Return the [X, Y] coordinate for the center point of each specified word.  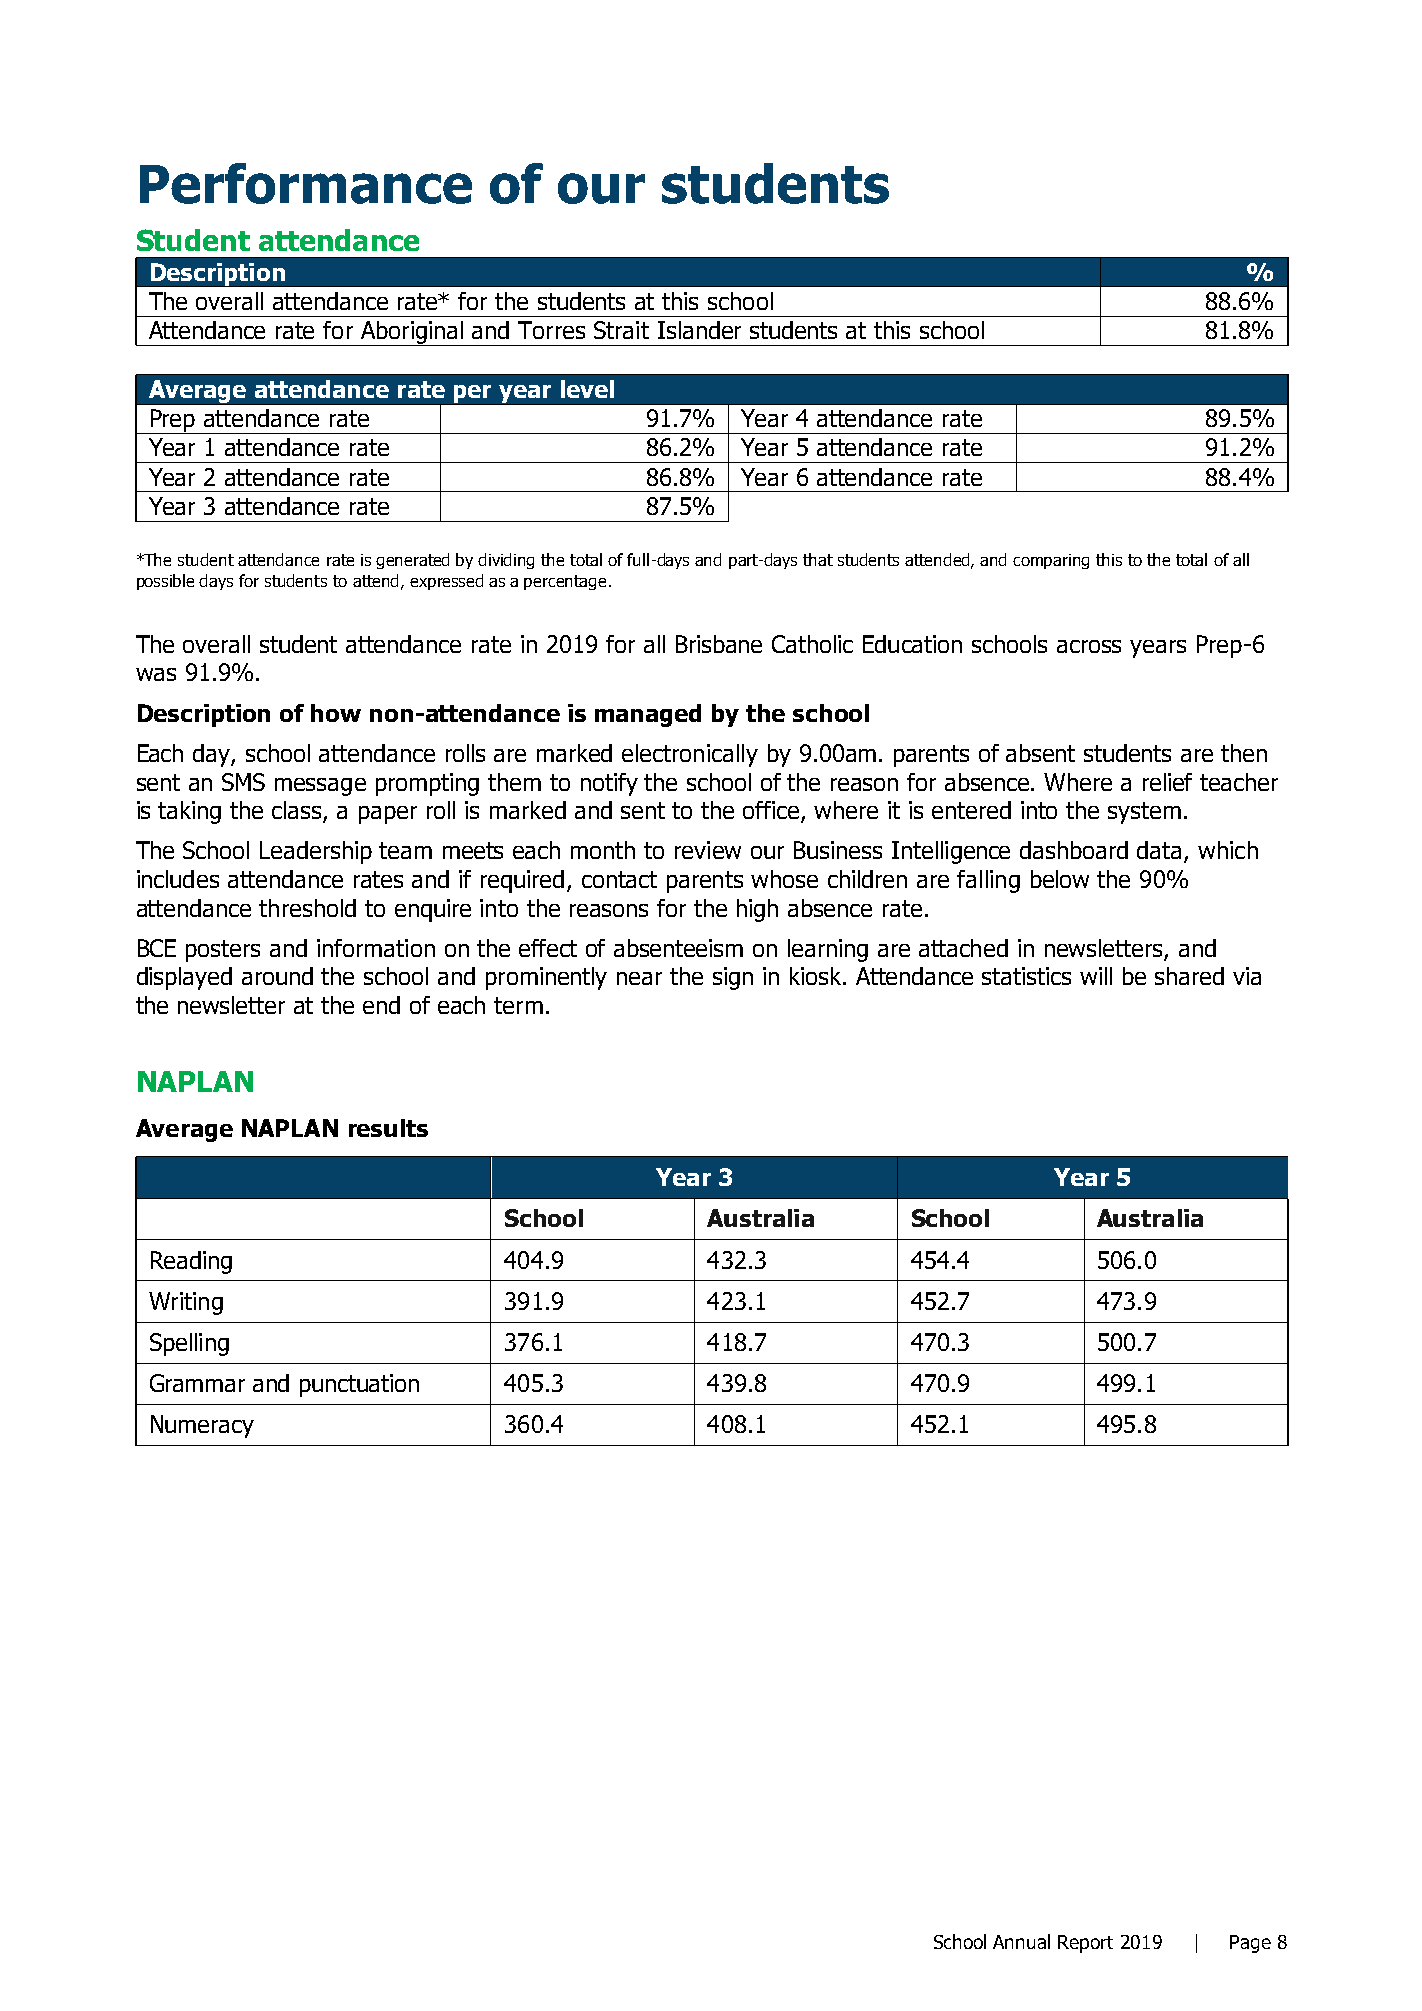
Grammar [197, 1383]
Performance [306, 183]
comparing [1051, 561]
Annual [1021, 1941]
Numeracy [202, 1426]
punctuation [359, 1385]
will [1096, 976]
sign [733, 978]
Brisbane [719, 644]
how [336, 713]
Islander [699, 330]
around [277, 976]
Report [1085, 1944]
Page [1250, 1944]
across [1089, 646]
